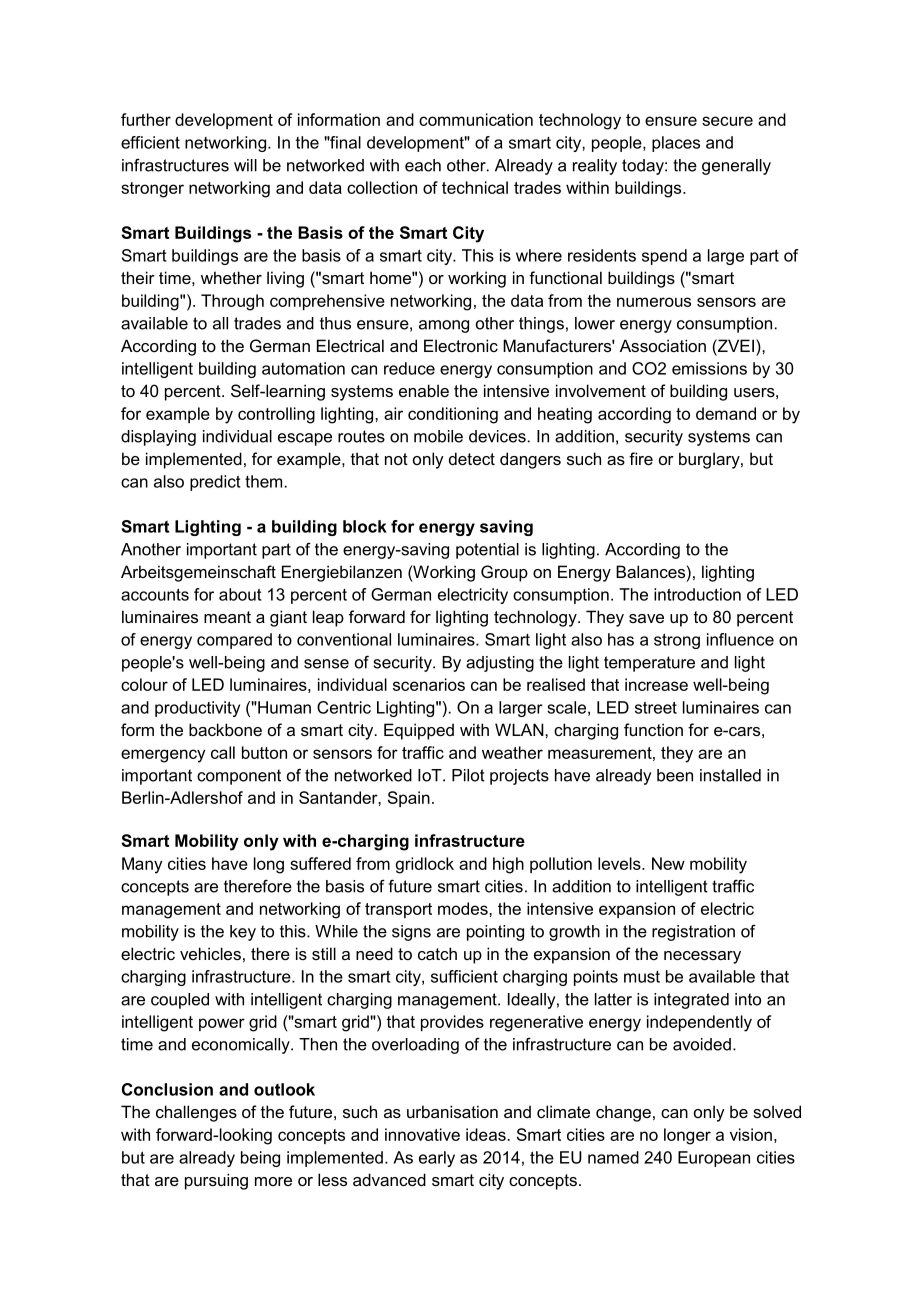  What do you see at coordinates (453, 415) in the document?
I see `conditioning` at bounding box center [453, 415].
